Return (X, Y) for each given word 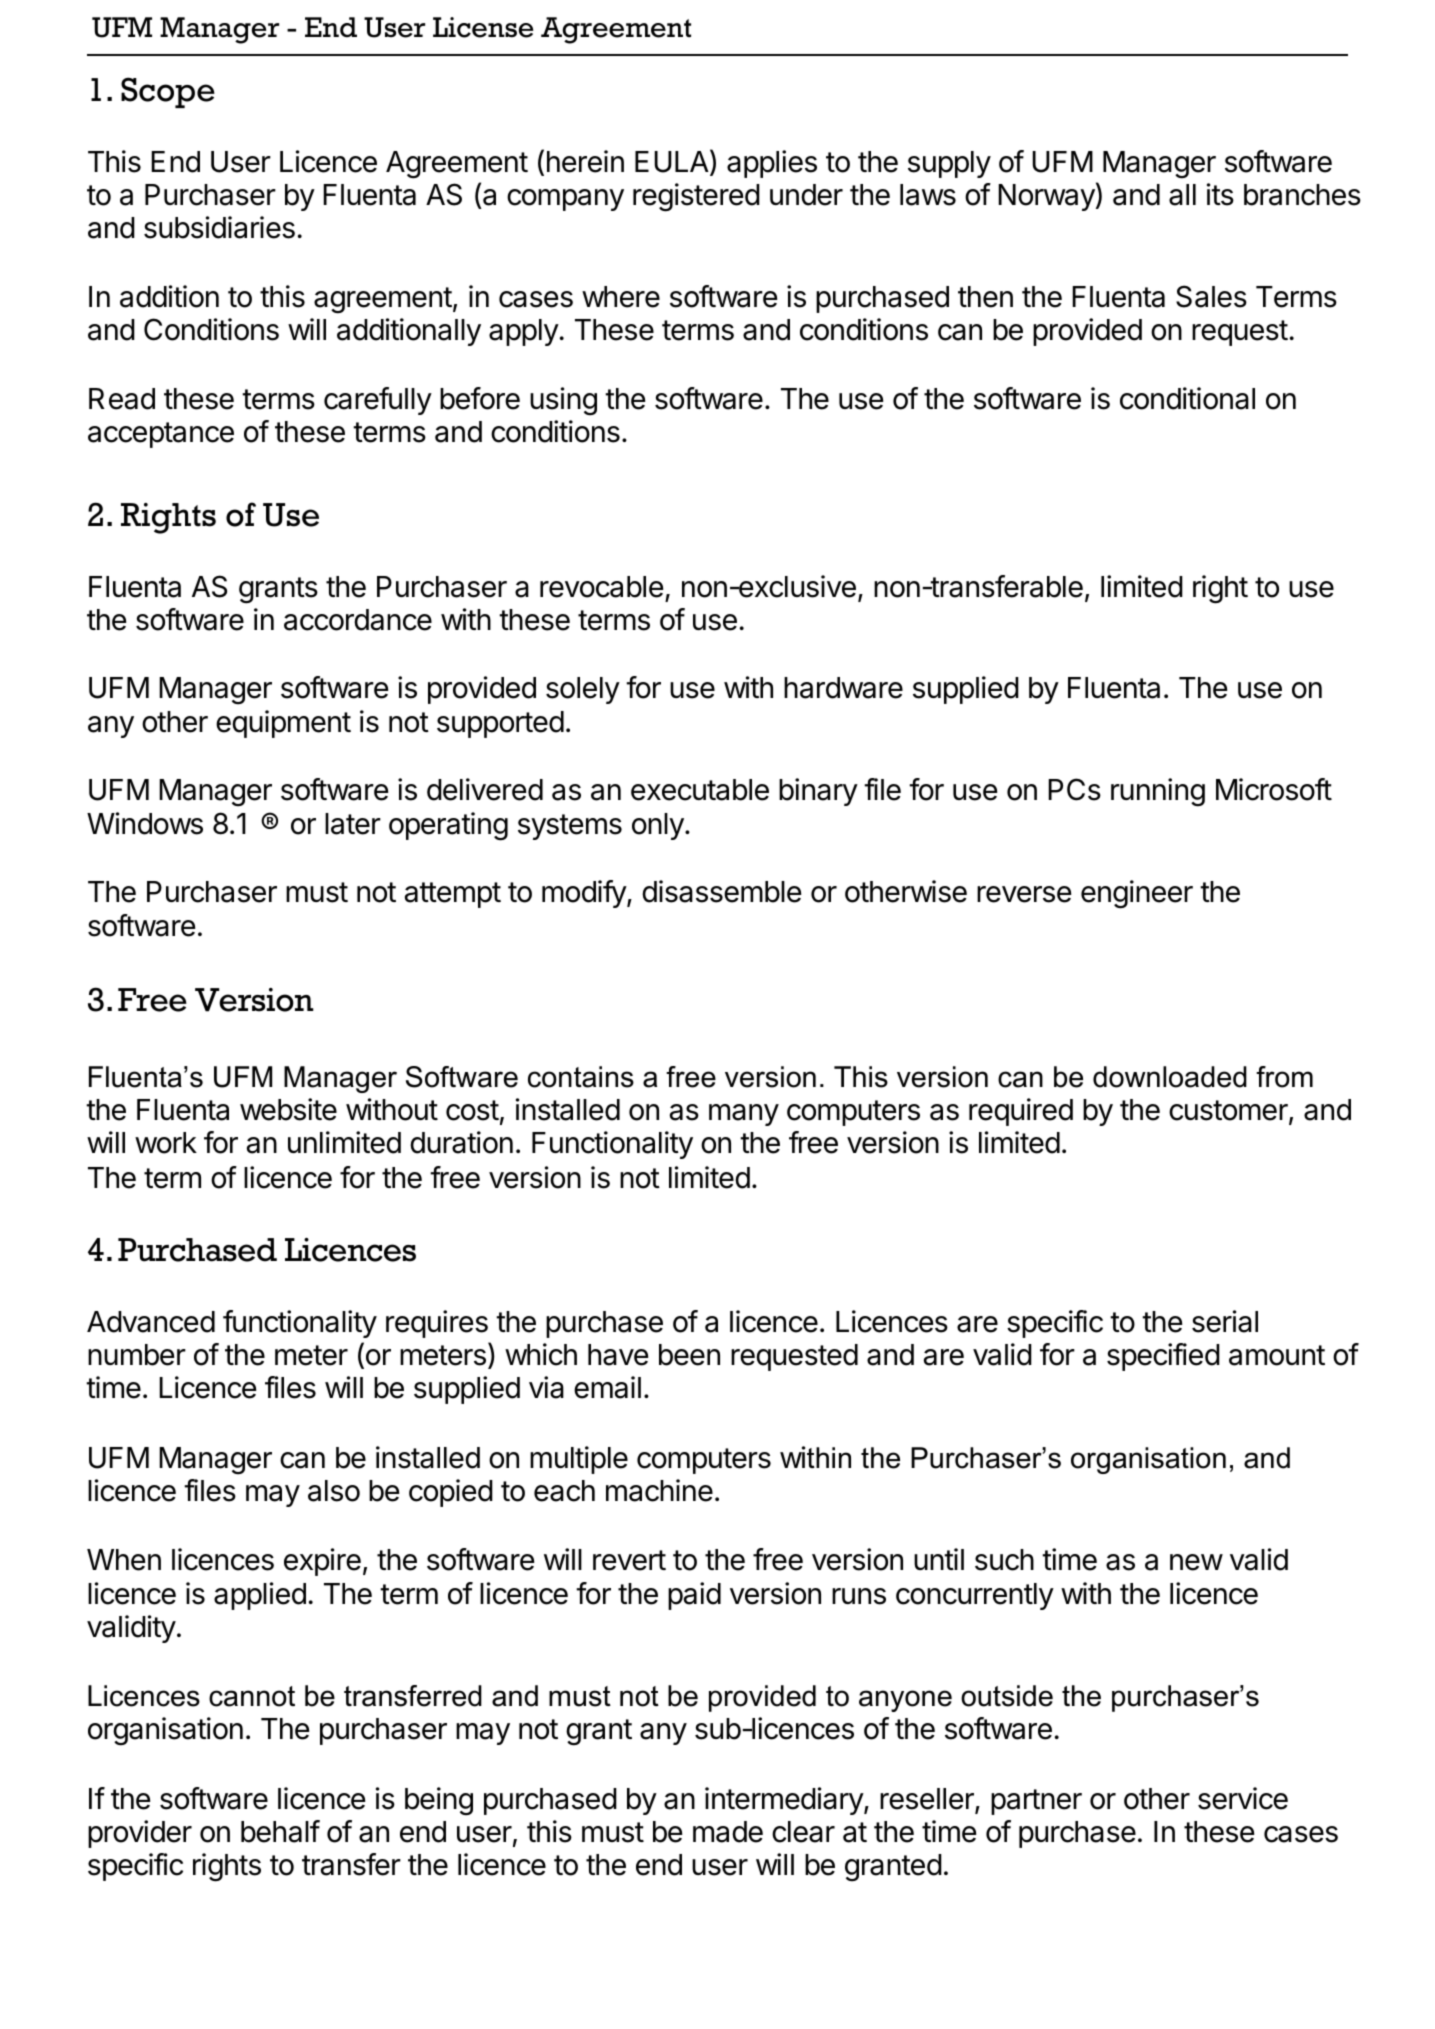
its (1220, 194)
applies (772, 164)
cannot (252, 1696)
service (1243, 1798)
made (728, 1832)
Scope (168, 92)
